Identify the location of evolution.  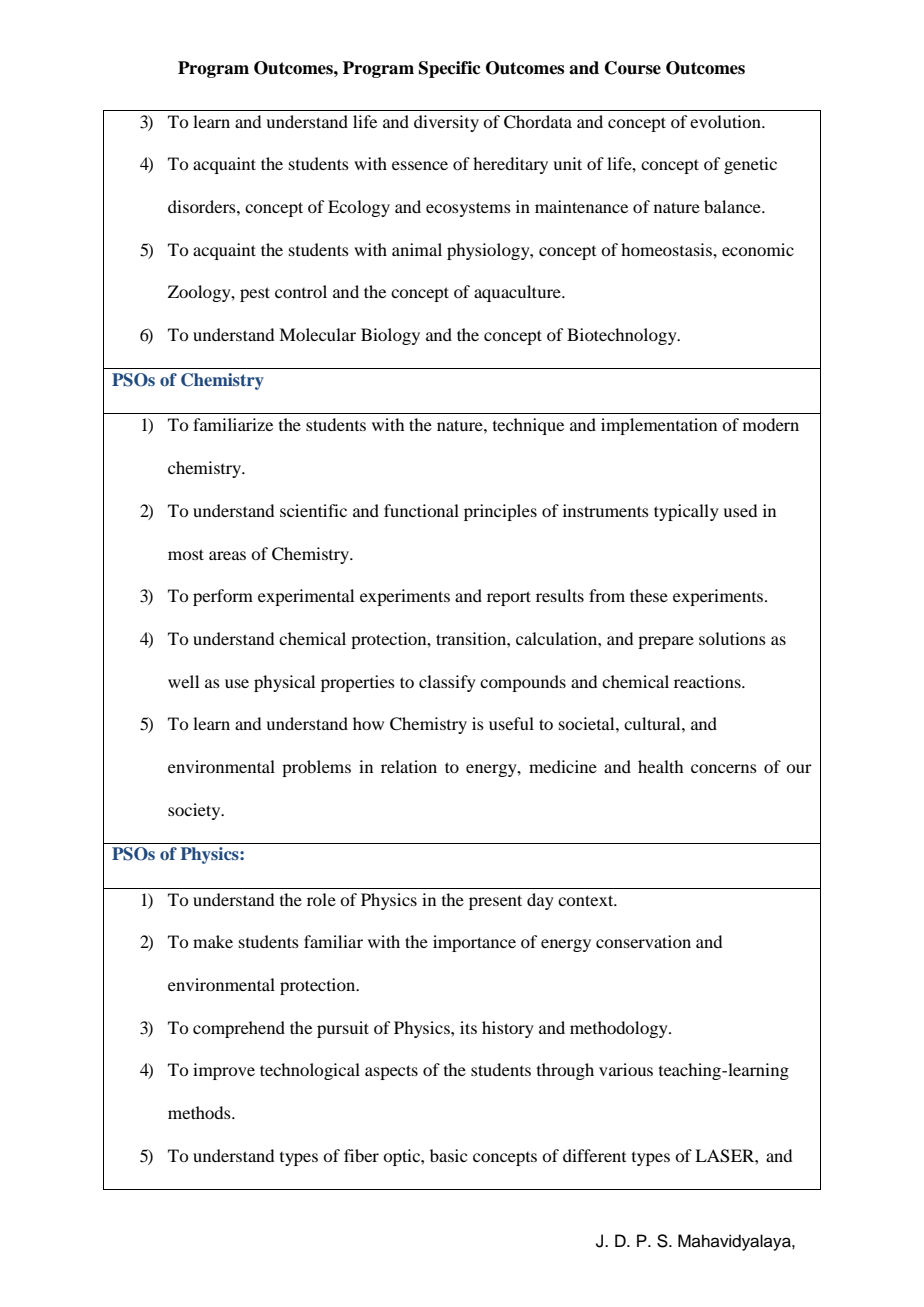
(726, 121).
